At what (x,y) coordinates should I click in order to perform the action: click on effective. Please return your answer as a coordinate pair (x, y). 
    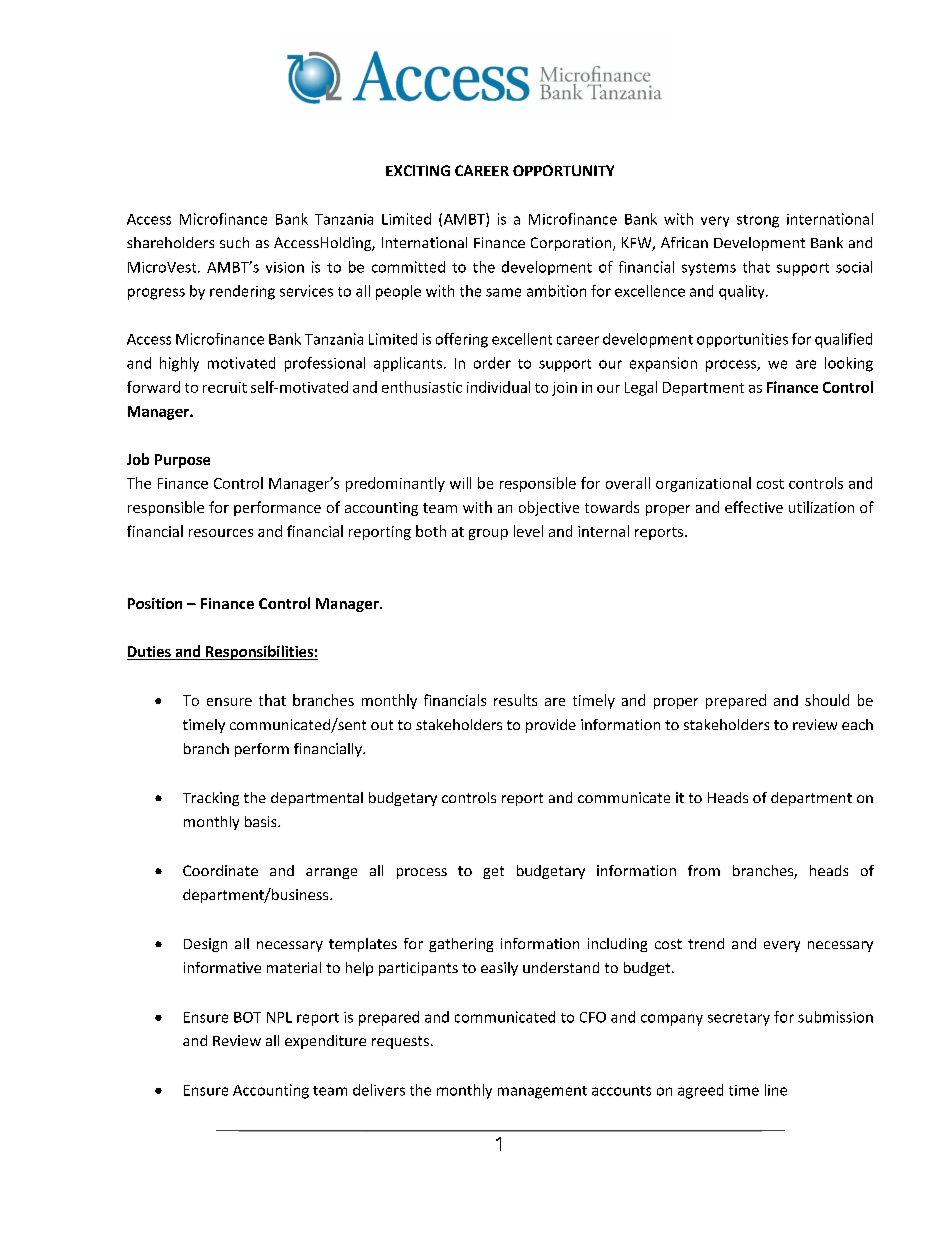
    Looking at the image, I should click on (754, 507).
